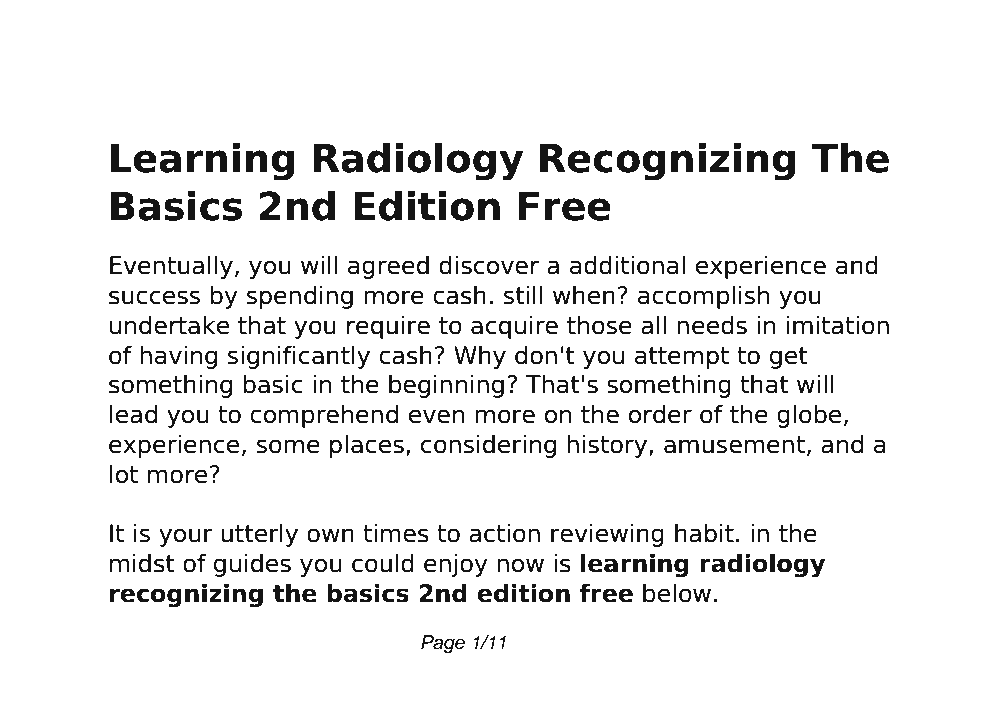 This image has width=1000, height=710. Describe the element at coordinates (523, 295) in the image. I see `still` at that location.
